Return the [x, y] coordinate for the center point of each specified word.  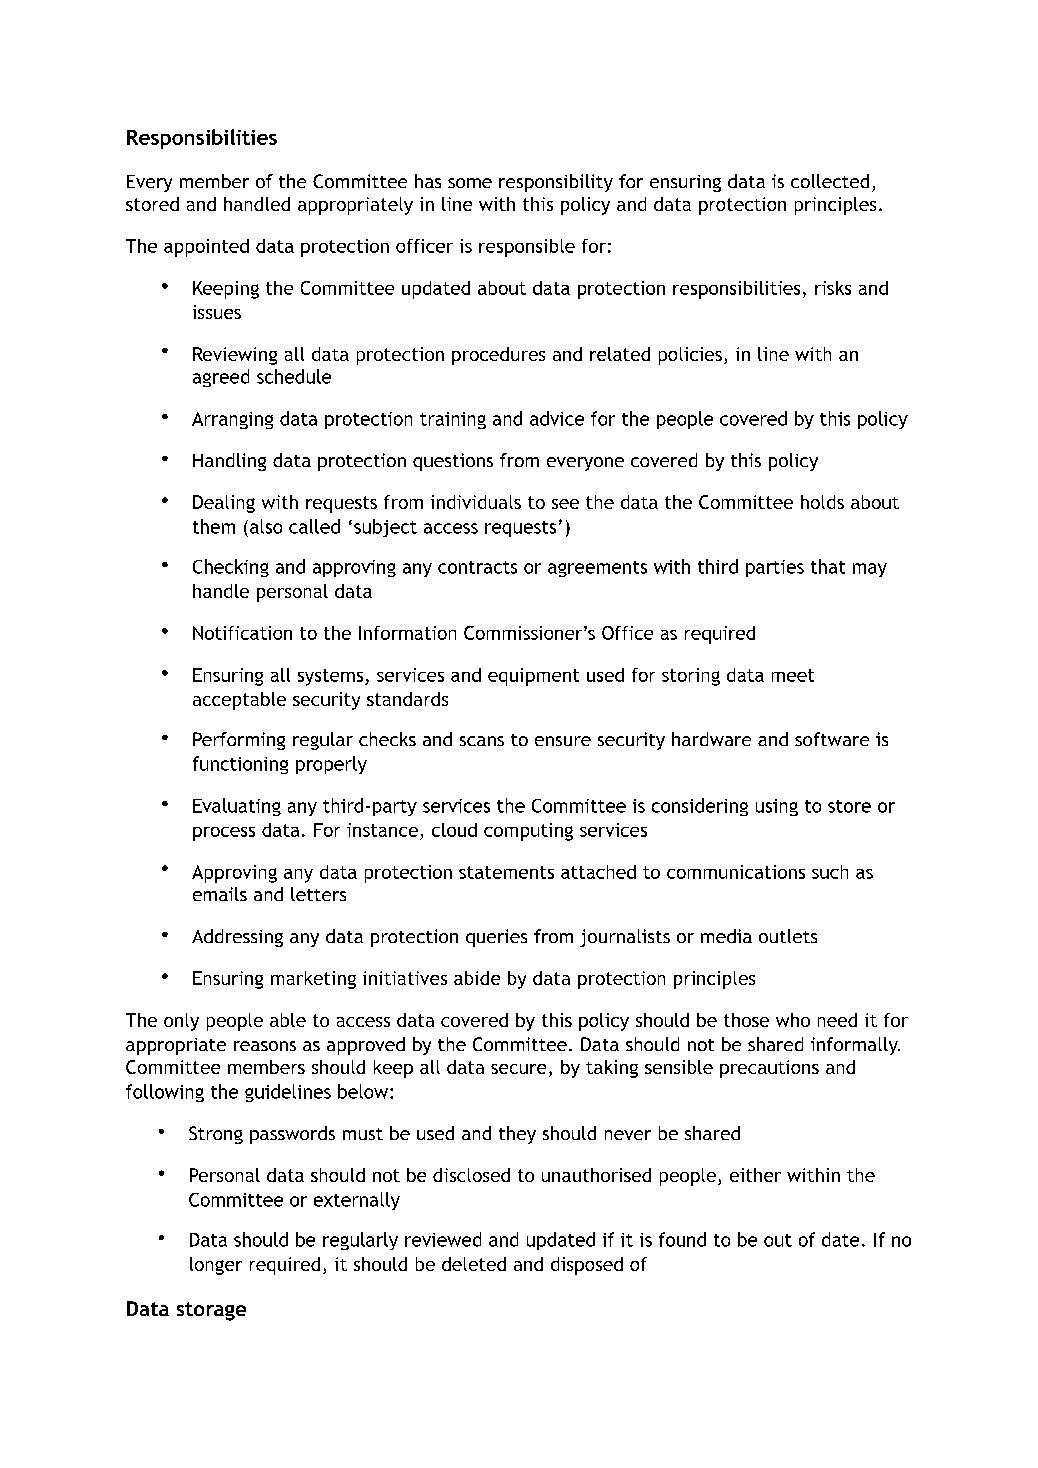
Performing [239, 741]
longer [216, 1266]
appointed [206, 248]
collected [830, 181]
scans [482, 741]
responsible [527, 248]
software [832, 739]
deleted [474, 1264]
